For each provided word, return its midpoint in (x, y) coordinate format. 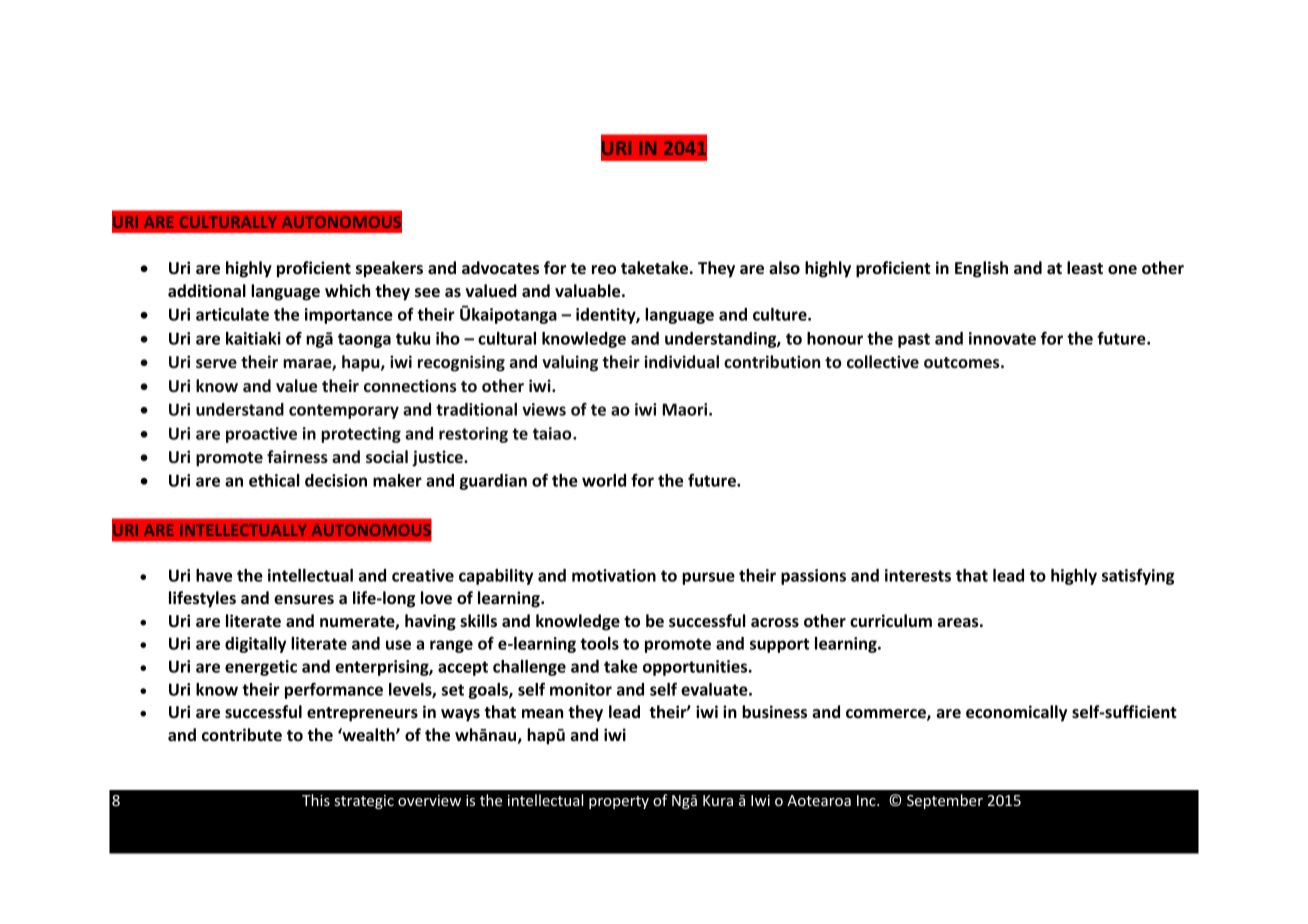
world (604, 480)
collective (883, 361)
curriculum (891, 620)
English (981, 269)
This (316, 800)
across (775, 623)
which (347, 290)
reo (604, 270)
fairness (297, 456)
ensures (304, 600)
